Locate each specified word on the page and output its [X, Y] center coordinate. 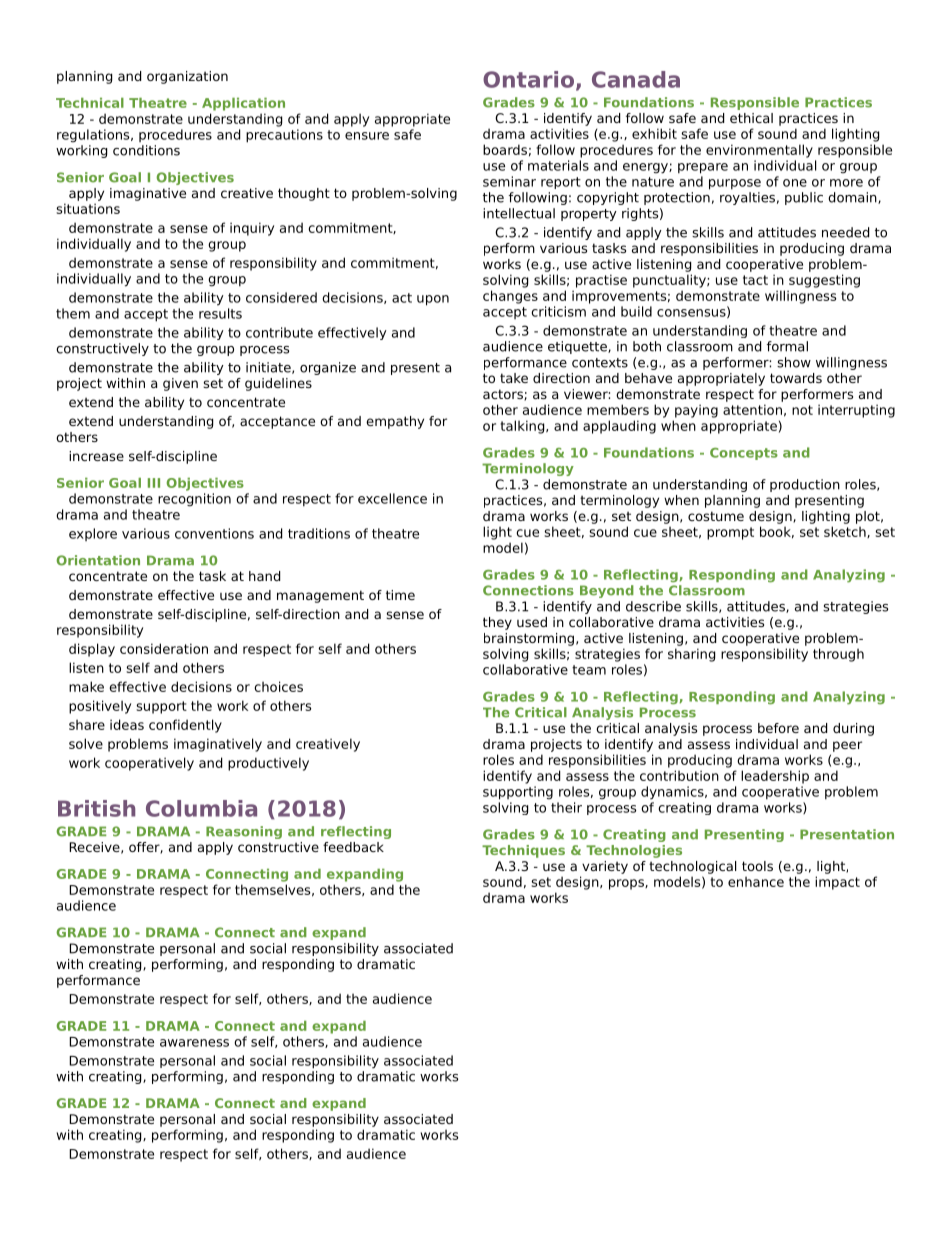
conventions [214, 533]
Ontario [528, 79]
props [627, 884]
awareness [194, 1043]
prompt [730, 533]
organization [187, 77]
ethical [751, 118]
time [400, 595]
